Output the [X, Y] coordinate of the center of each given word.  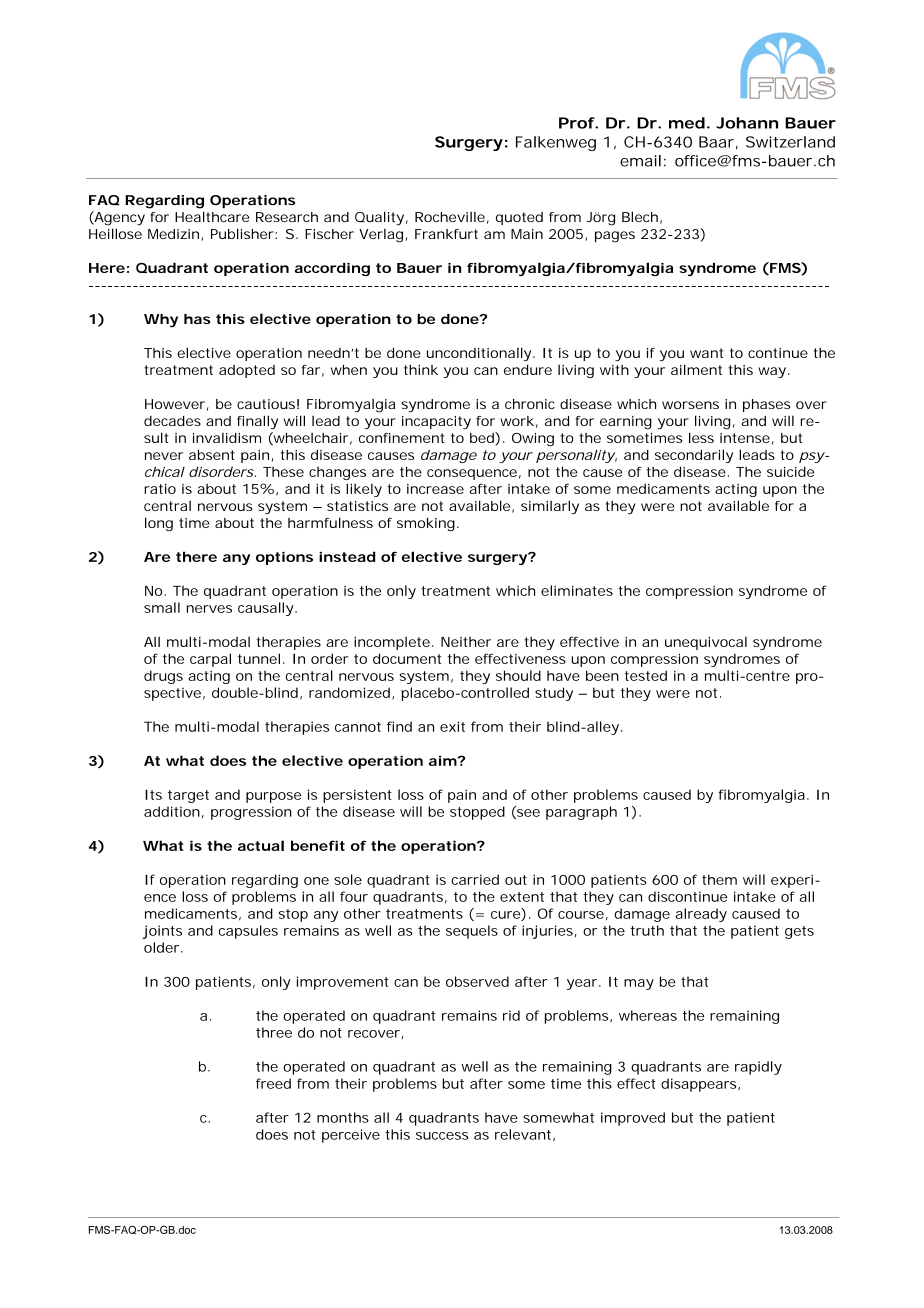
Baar [716, 142]
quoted [519, 218]
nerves [209, 609]
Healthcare [212, 216]
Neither [466, 642]
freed [273, 1083]
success [442, 1136]
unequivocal [706, 643]
